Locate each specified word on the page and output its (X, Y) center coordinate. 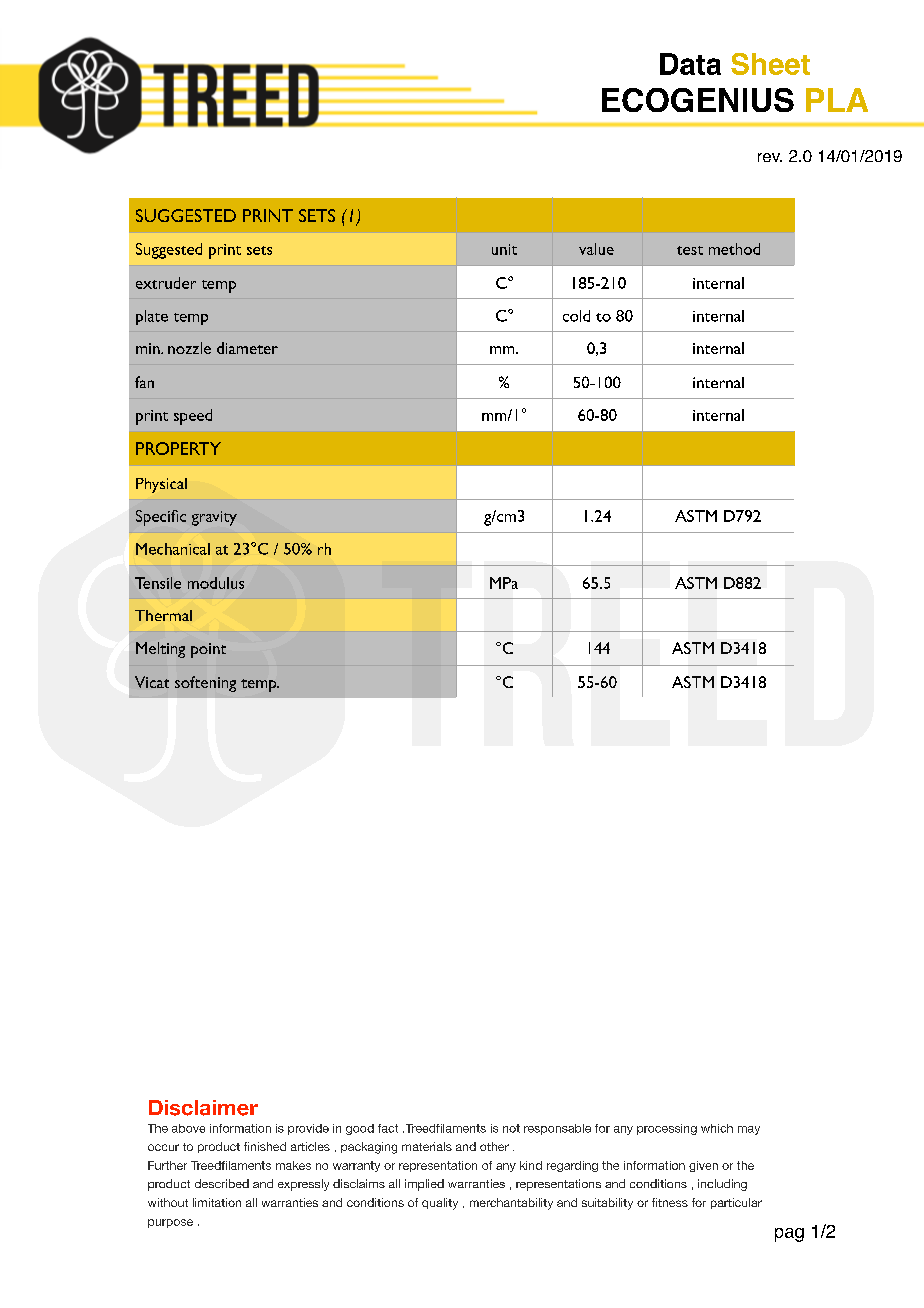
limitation (217, 1202)
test (690, 250)
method (734, 249)
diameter (247, 348)
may (749, 1130)
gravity (214, 518)
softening (205, 684)
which (717, 1128)
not (511, 1128)
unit (504, 249)
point (208, 650)
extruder (166, 283)
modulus (216, 583)
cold (576, 316)
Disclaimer (203, 1108)
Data (690, 64)
